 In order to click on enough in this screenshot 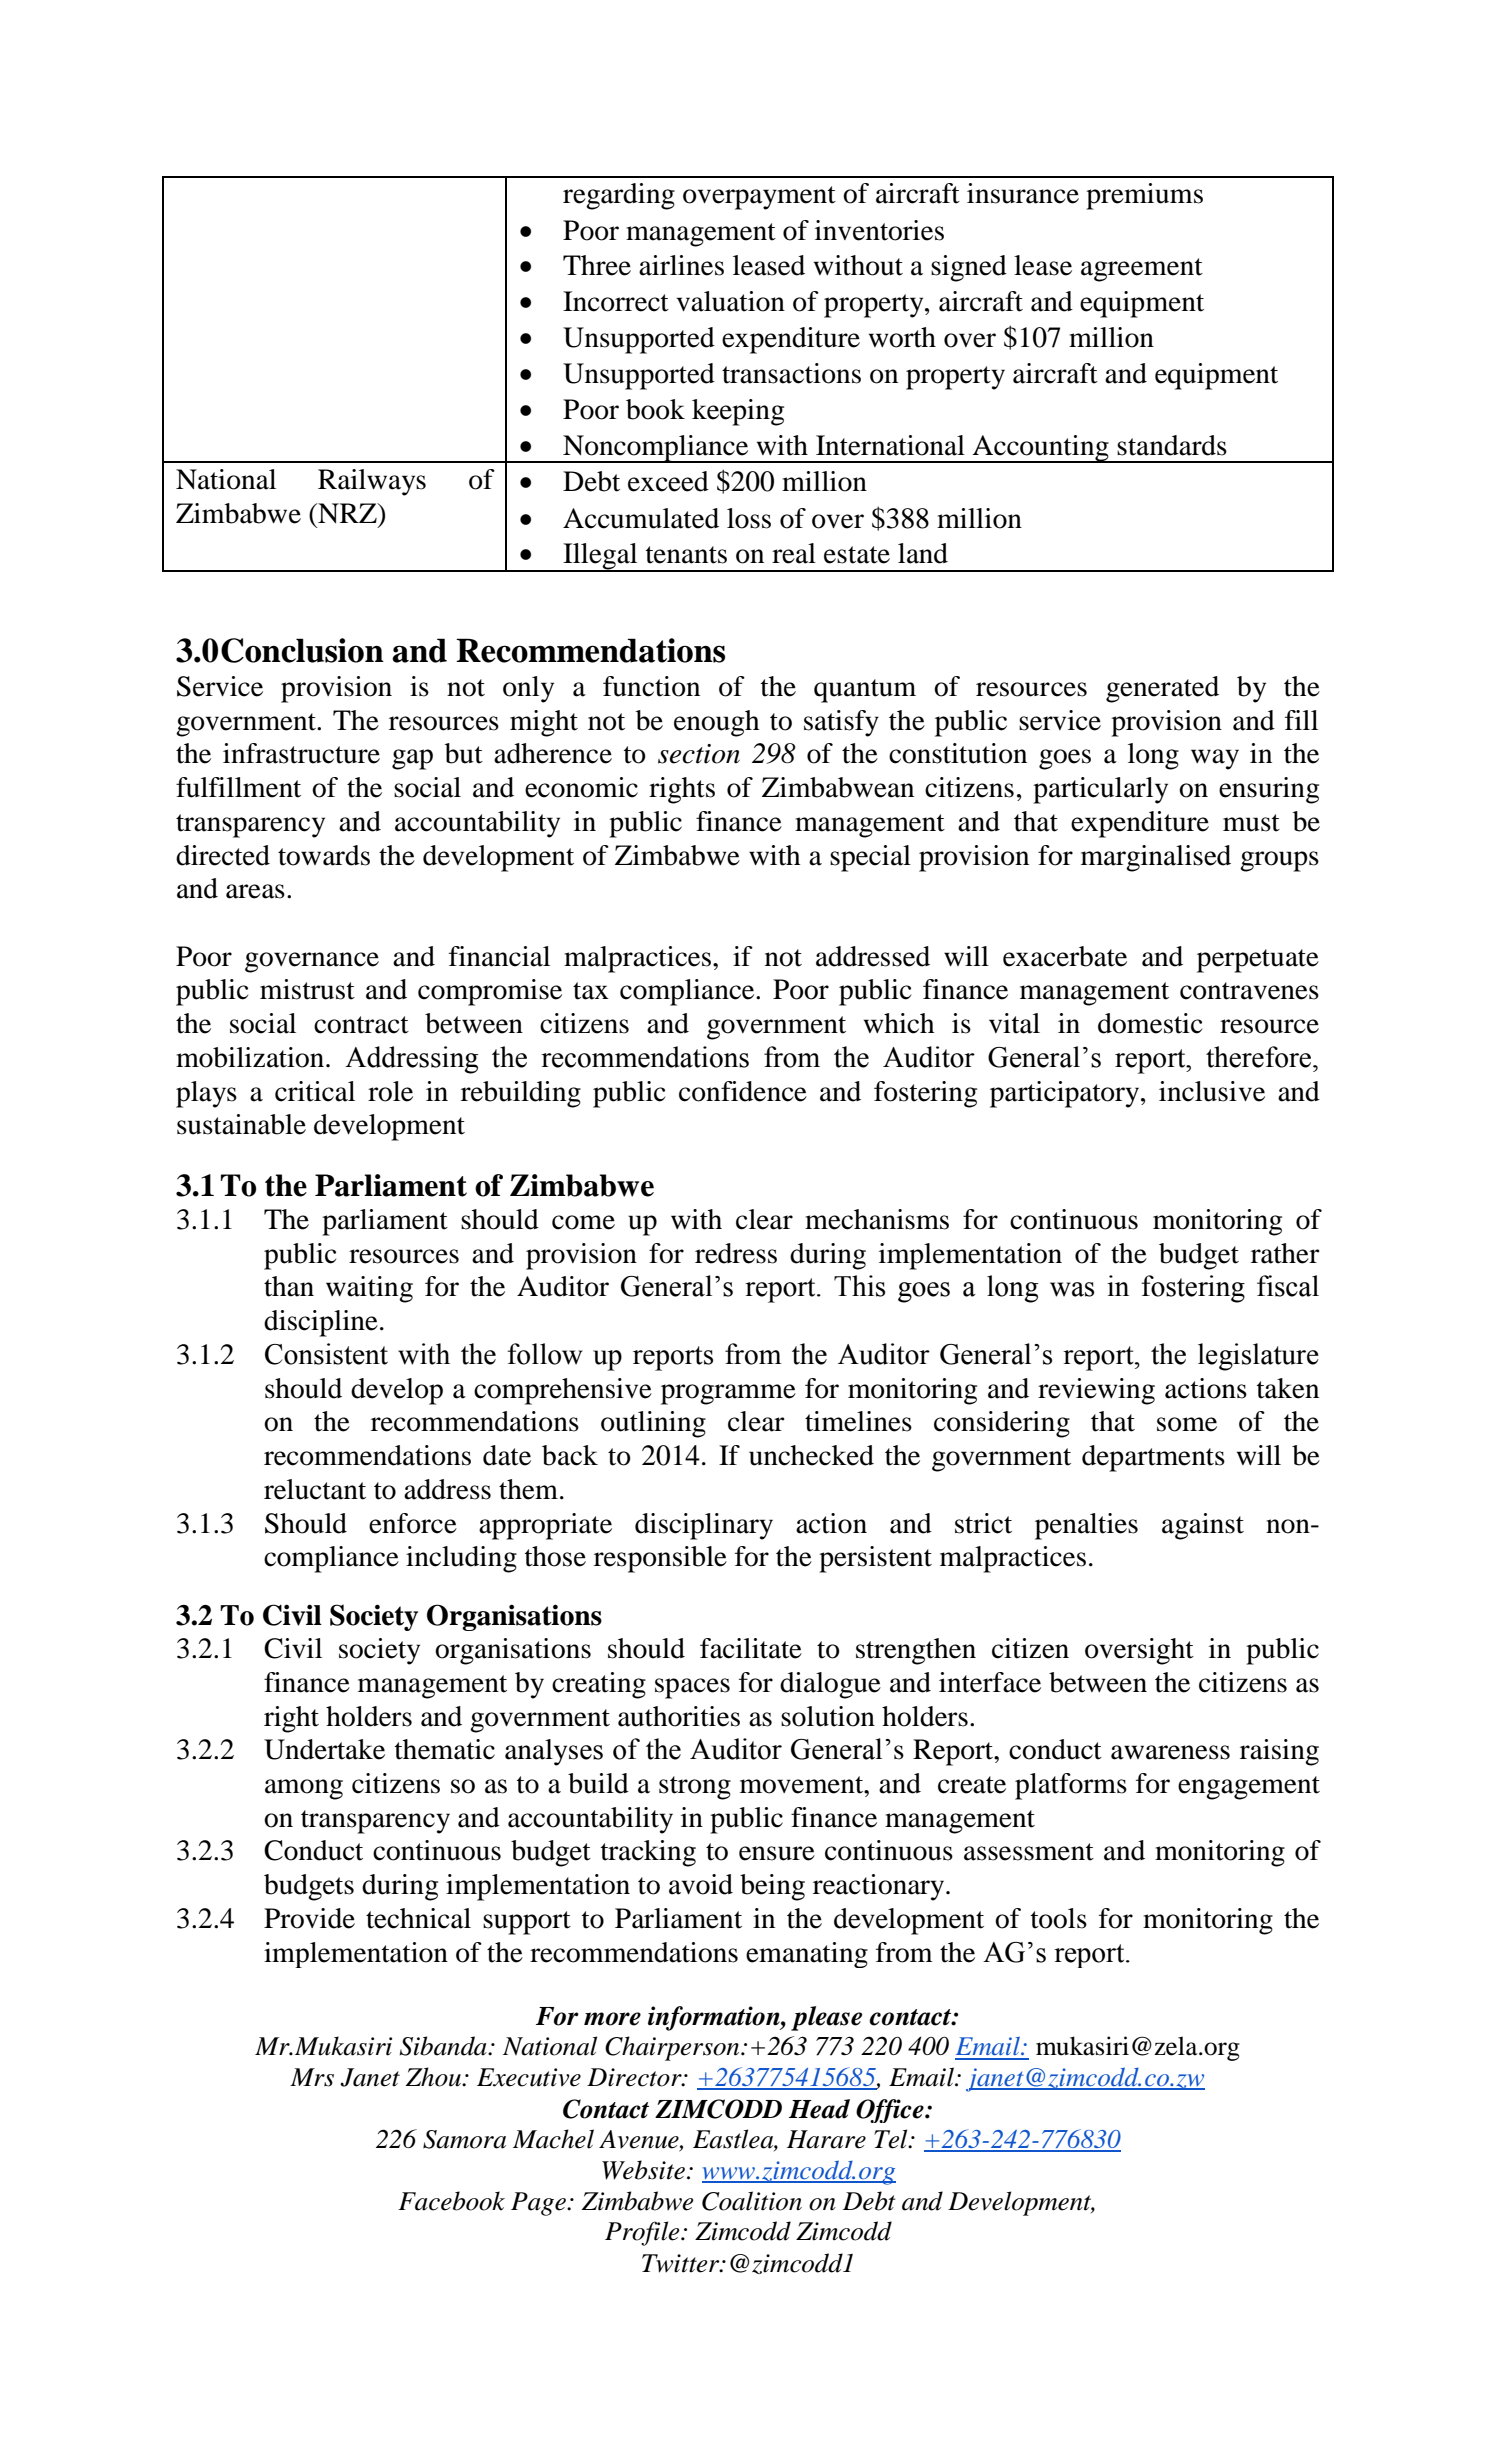, I will do `click(716, 723)`.
